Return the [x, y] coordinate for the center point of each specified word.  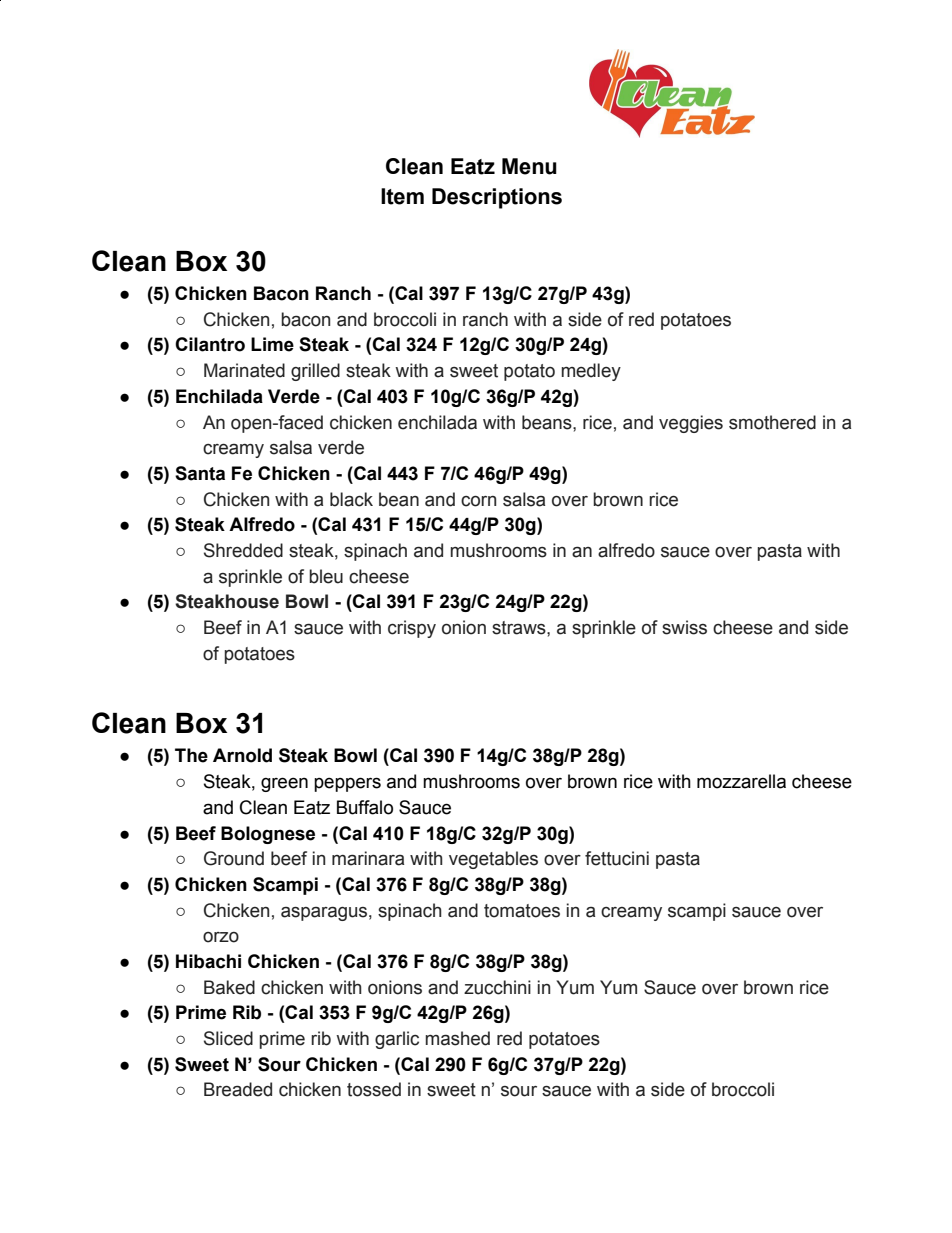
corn [478, 501]
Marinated [244, 370]
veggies [691, 424]
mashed [458, 1038]
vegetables [493, 860]
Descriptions [497, 198]
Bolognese [268, 835]
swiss [684, 627]
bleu [326, 576]
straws [520, 628]
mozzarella [741, 781]
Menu [529, 166]
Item [402, 196]
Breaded [238, 1089]
